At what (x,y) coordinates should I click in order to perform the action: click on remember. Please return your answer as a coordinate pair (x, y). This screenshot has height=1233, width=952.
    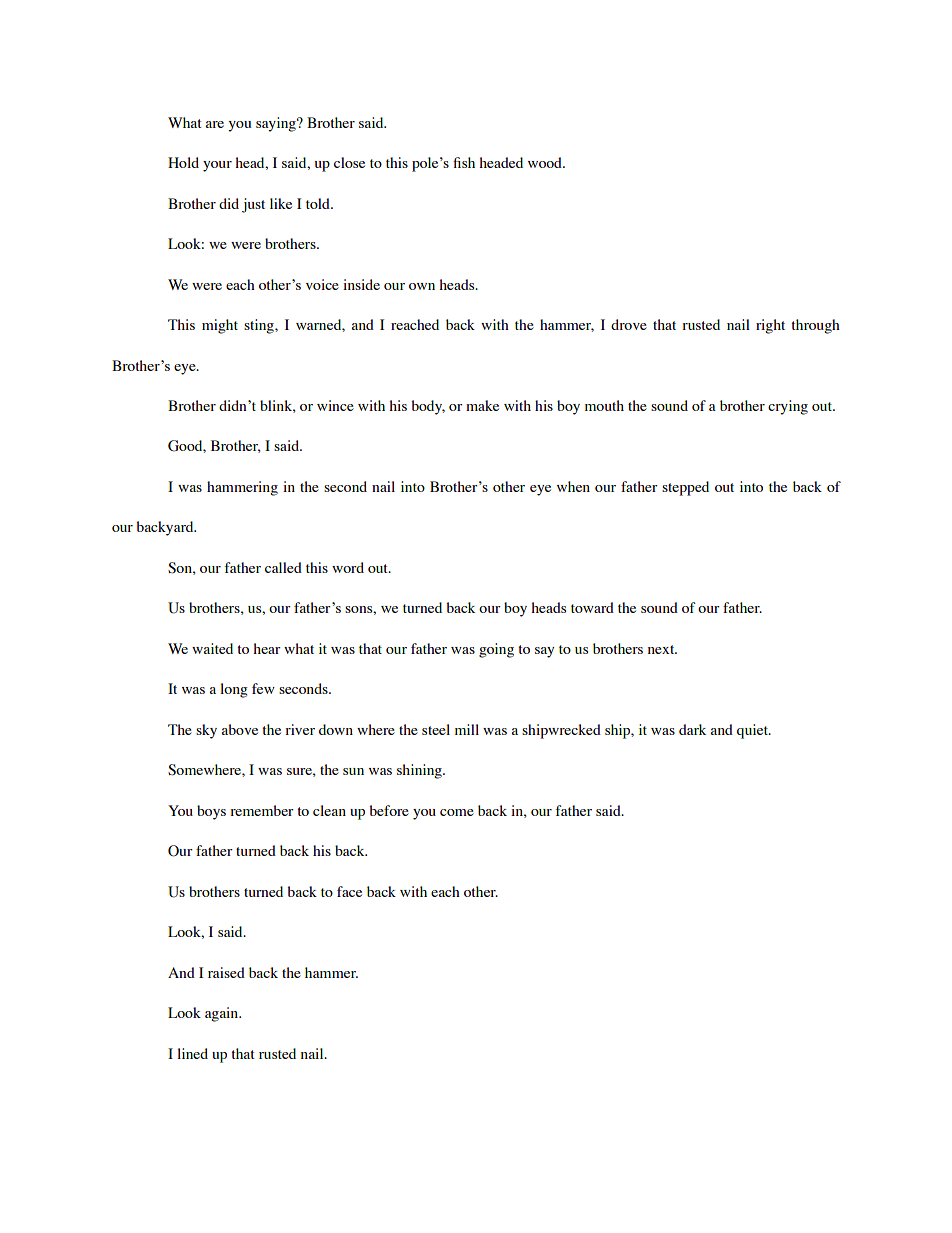
    Looking at the image, I should click on (262, 810).
